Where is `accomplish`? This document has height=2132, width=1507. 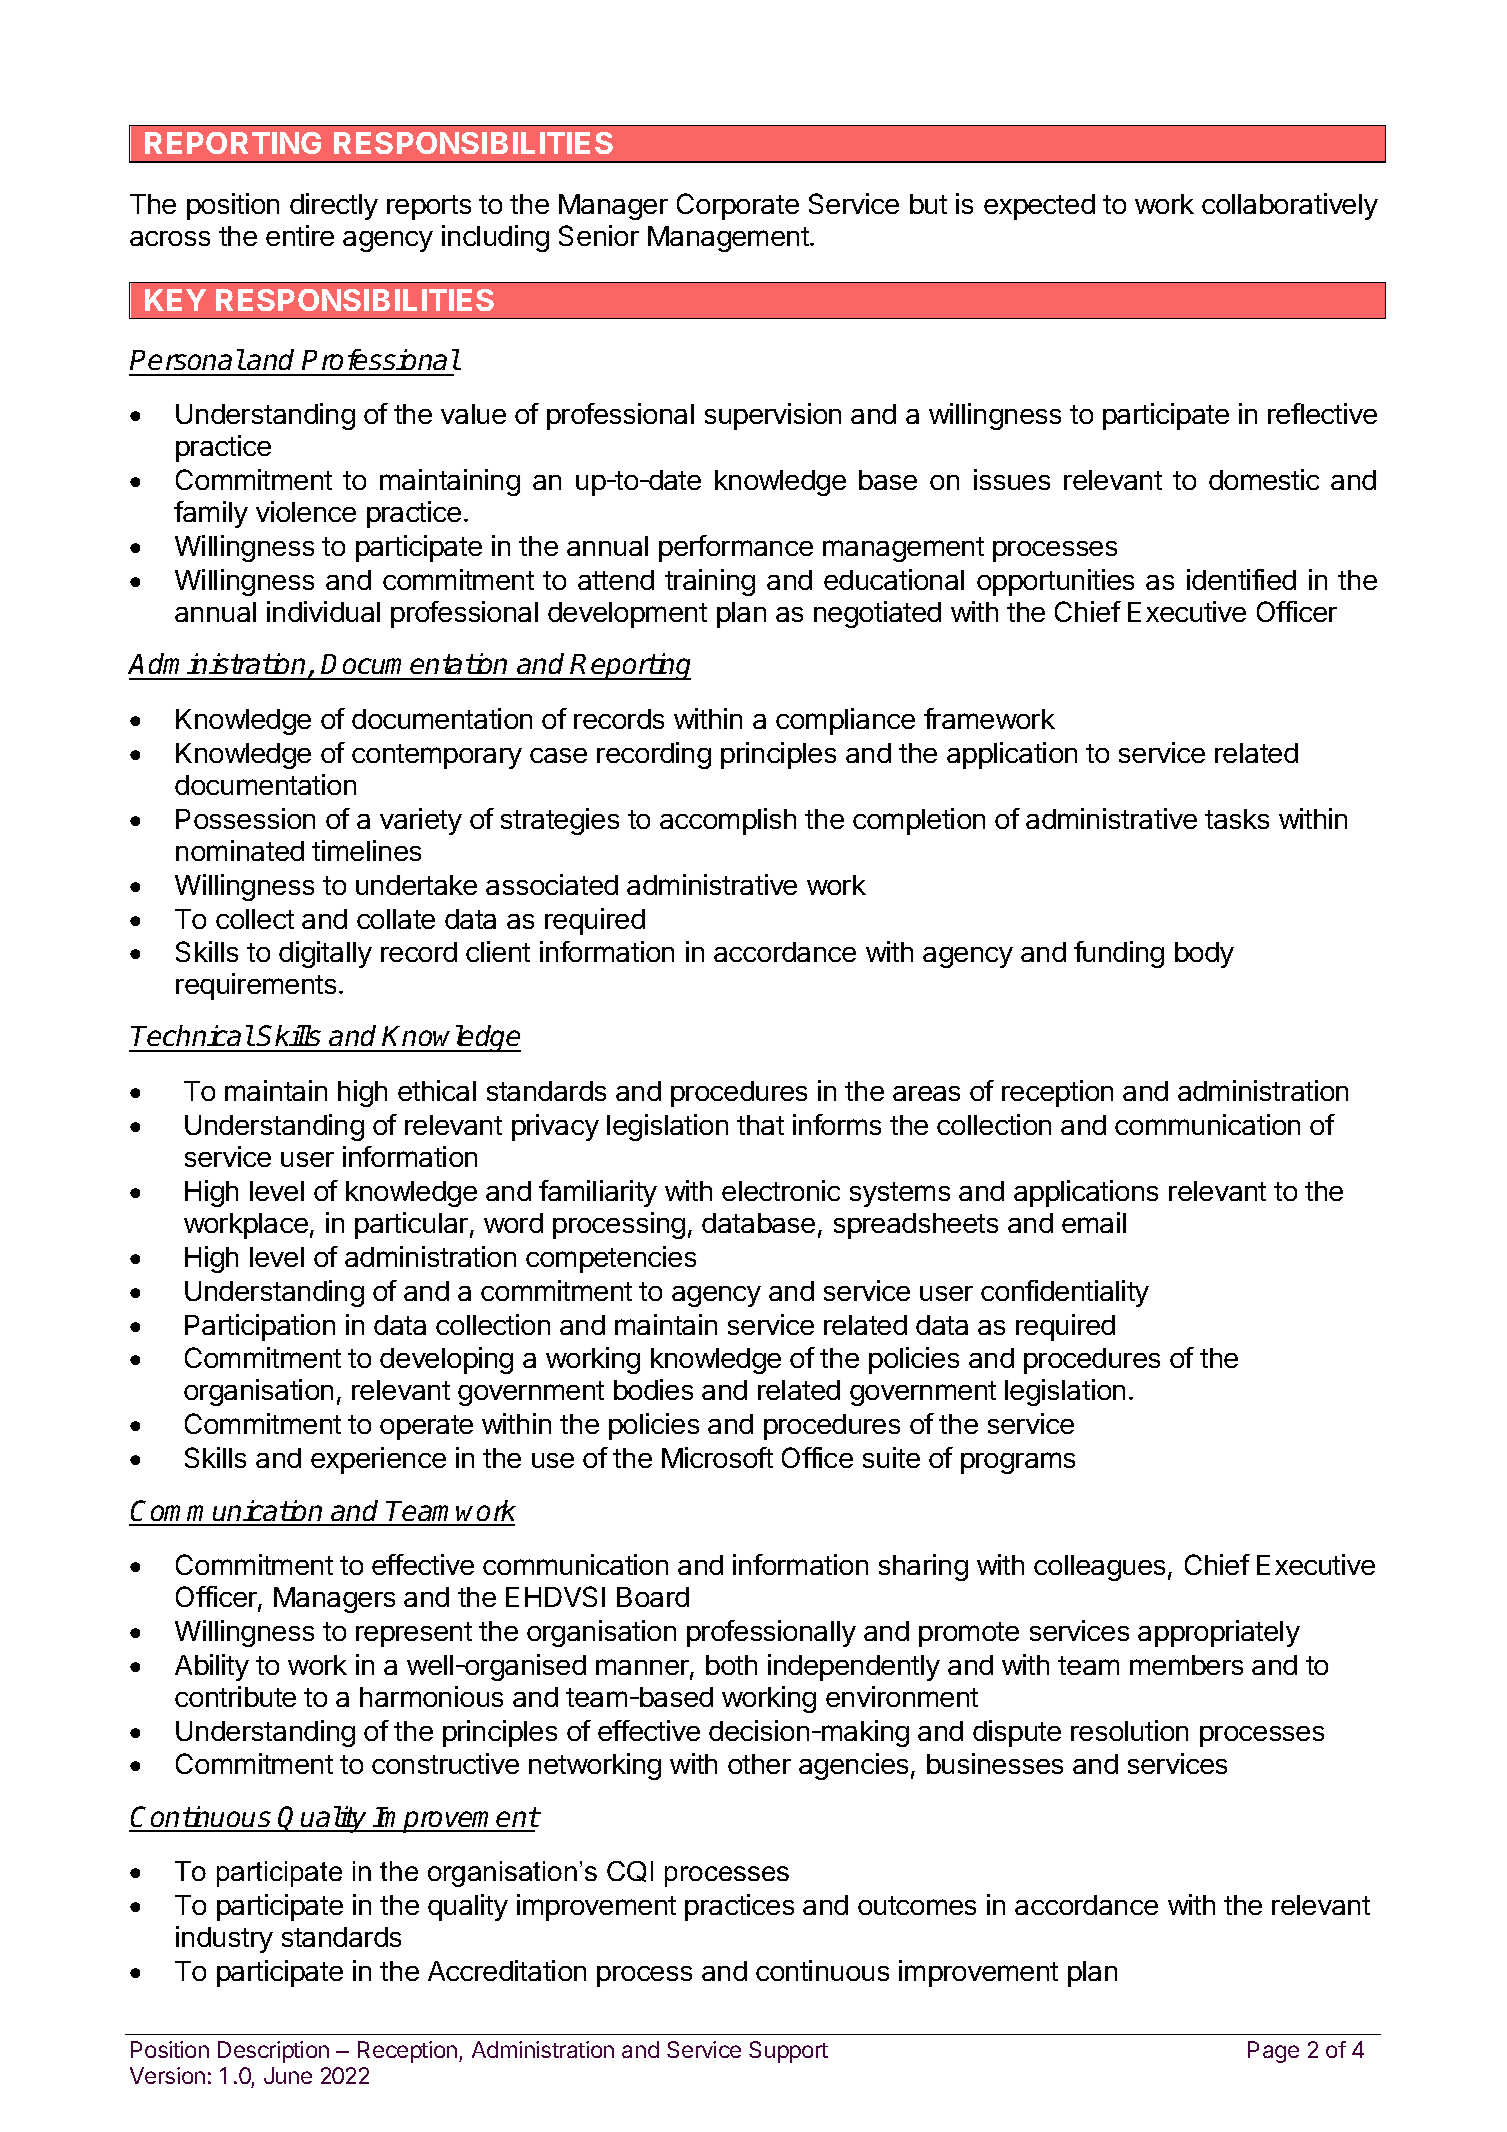
accomplish is located at coordinates (728, 821).
